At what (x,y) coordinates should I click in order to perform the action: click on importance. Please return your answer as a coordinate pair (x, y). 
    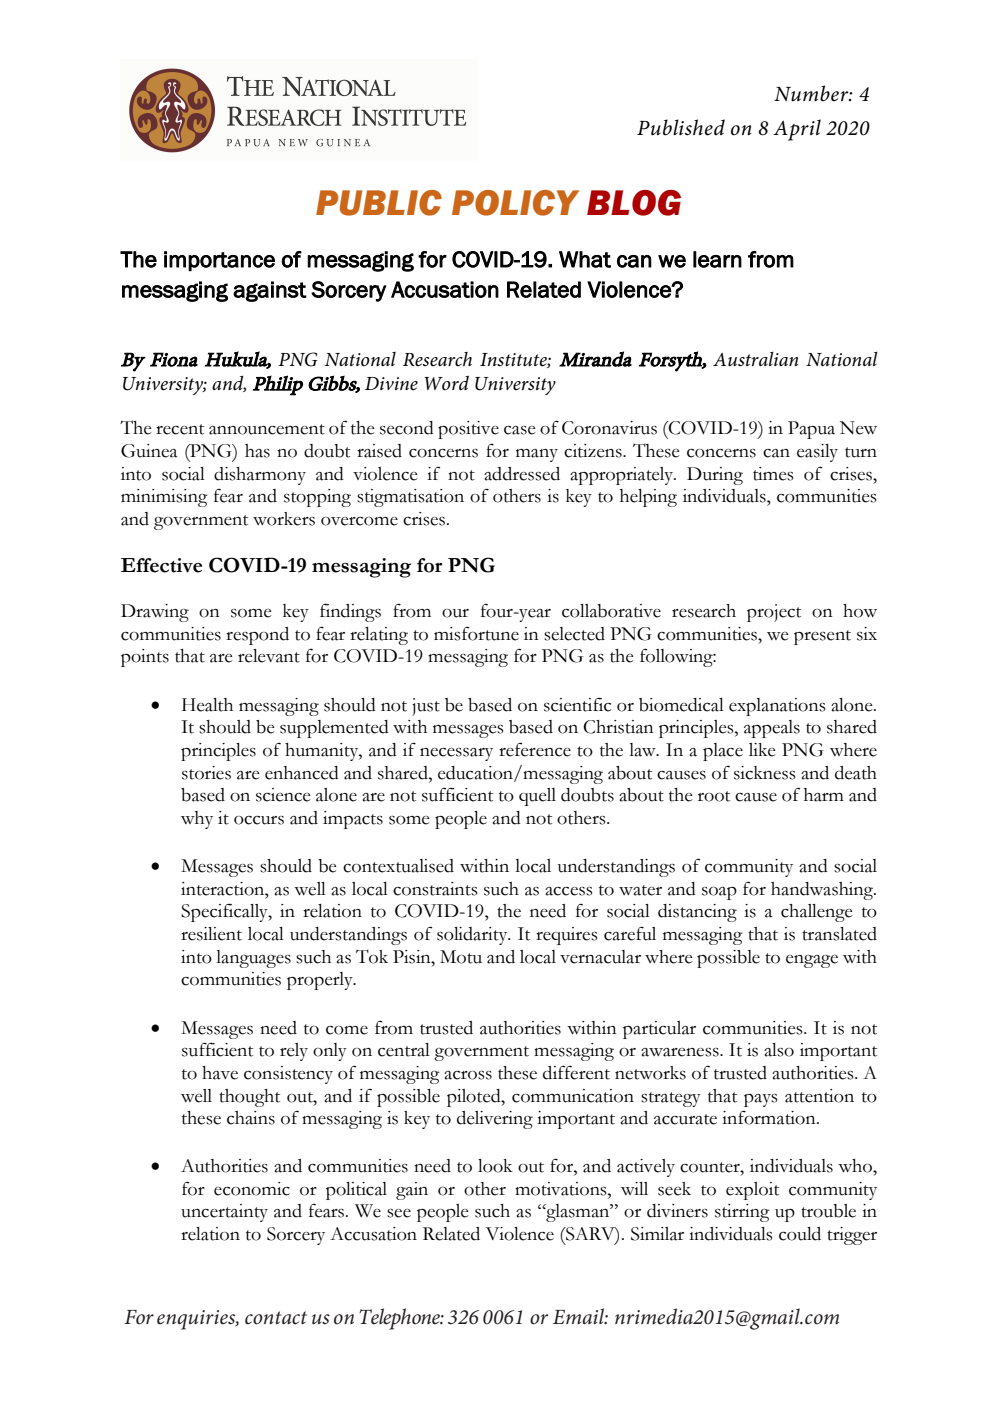
    Looking at the image, I should click on (219, 261).
